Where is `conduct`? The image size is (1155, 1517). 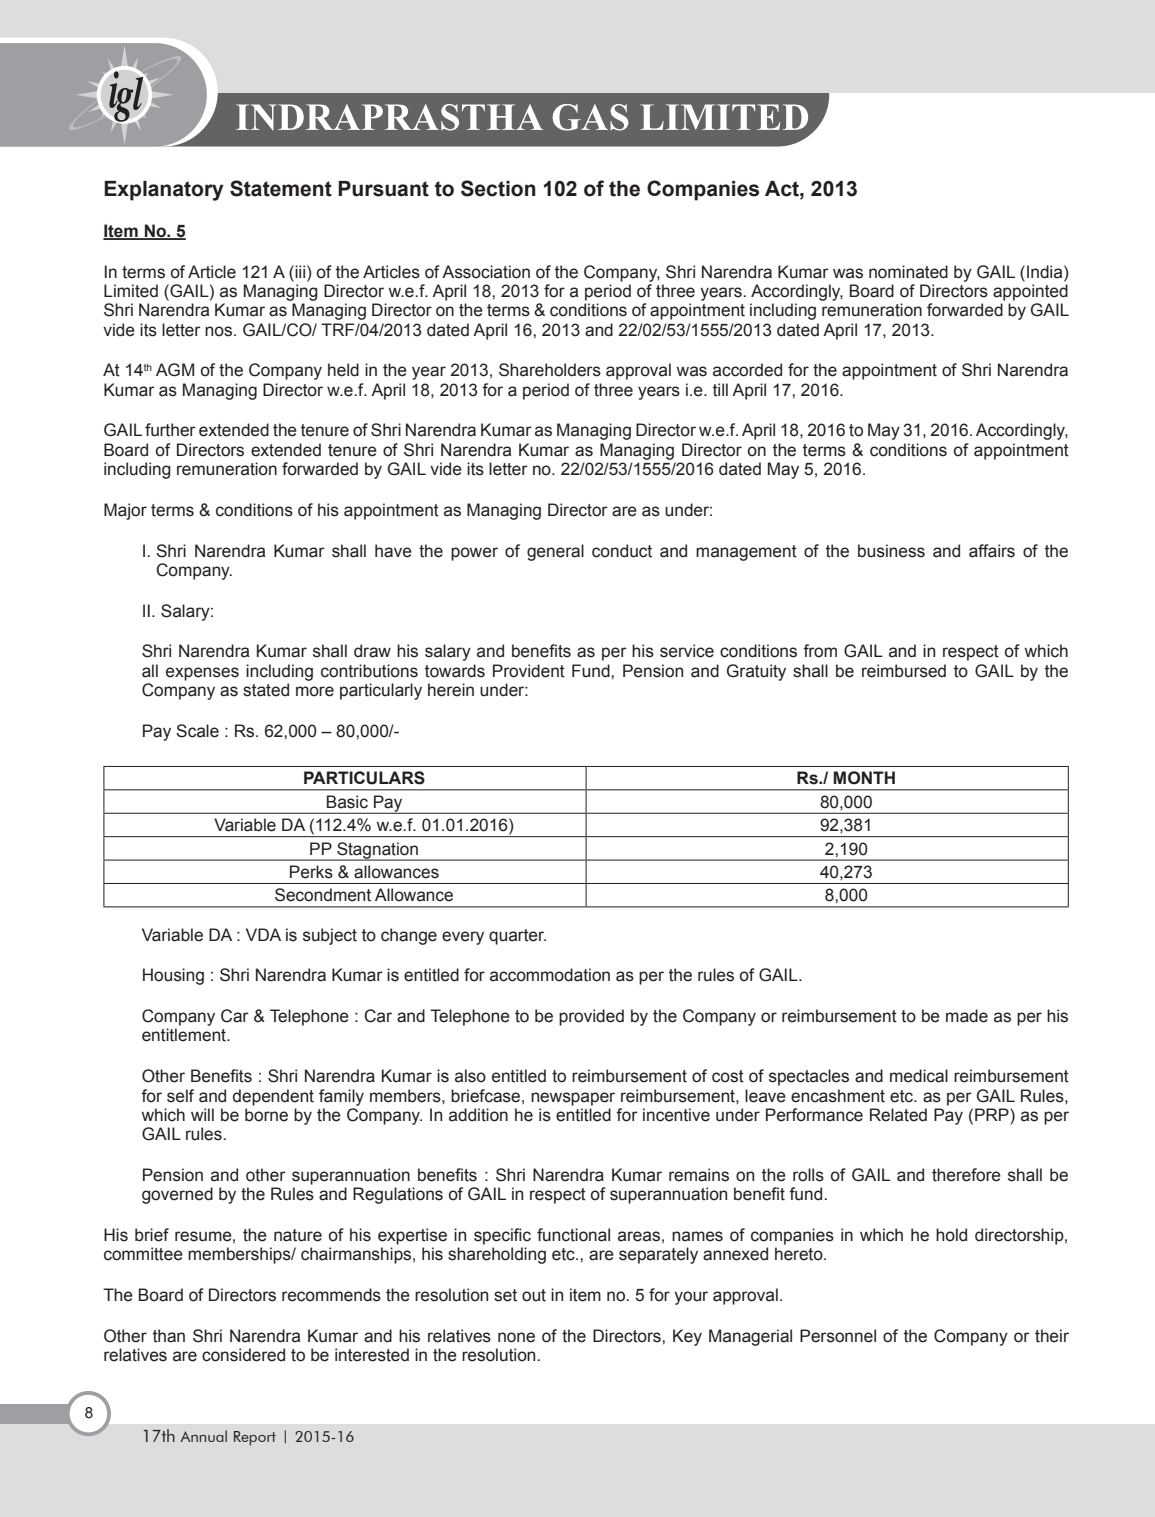 conduct is located at coordinates (622, 551).
